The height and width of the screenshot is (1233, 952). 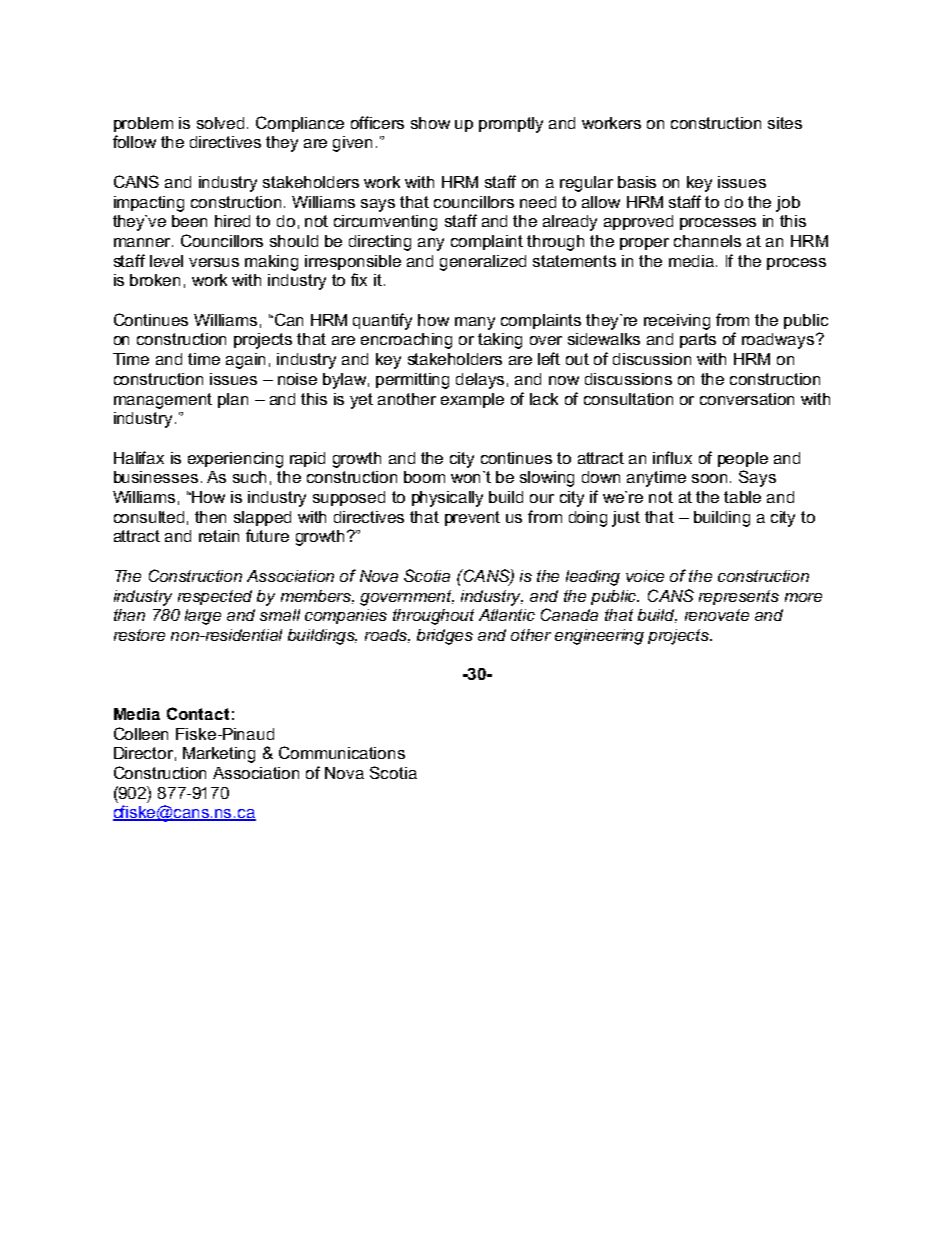 What do you see at coordinates (233, 400) in the screenshot?
I see `plan` at bounding box center [233, 400].
